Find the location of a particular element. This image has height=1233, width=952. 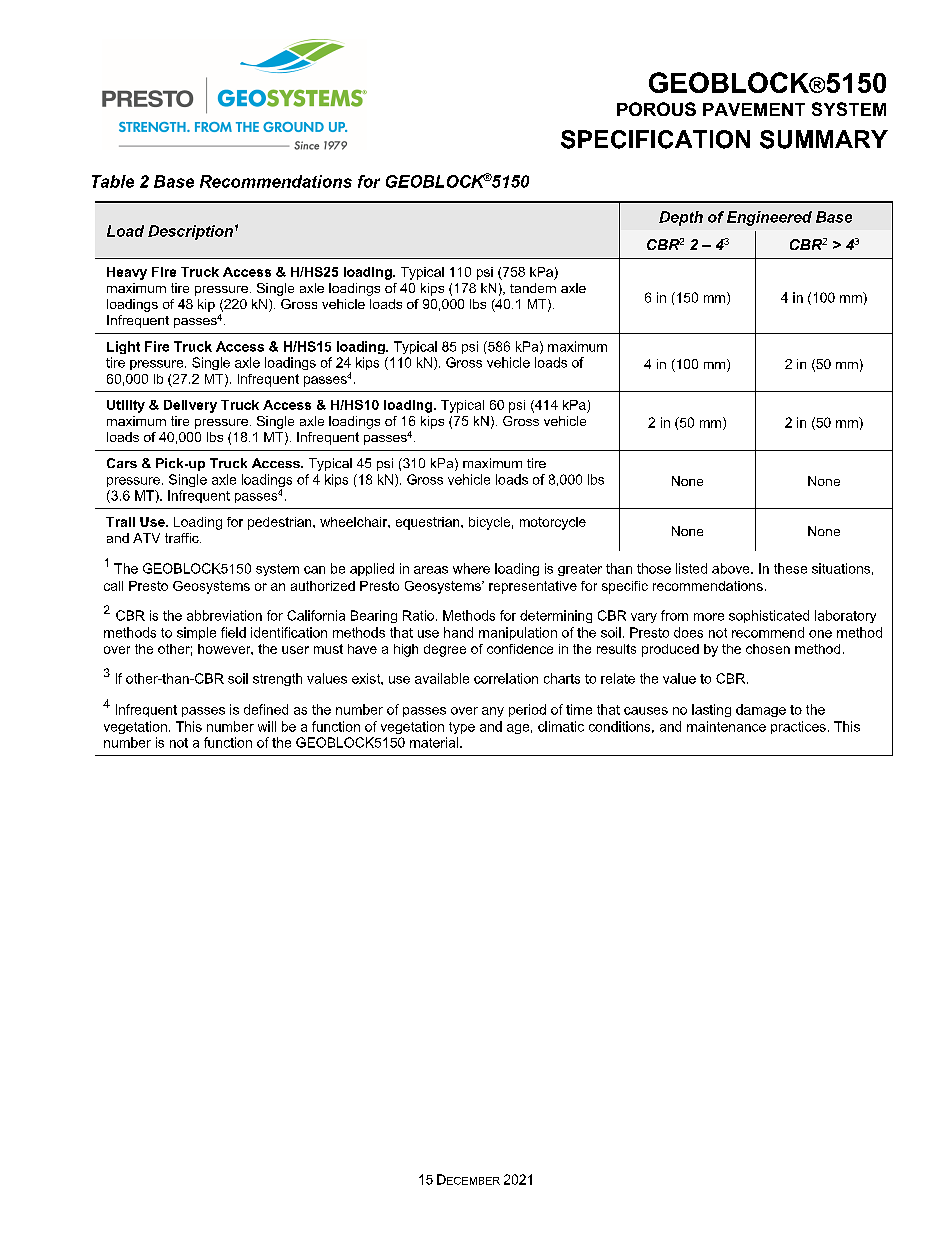

will is located at coordinates (267, 726).
